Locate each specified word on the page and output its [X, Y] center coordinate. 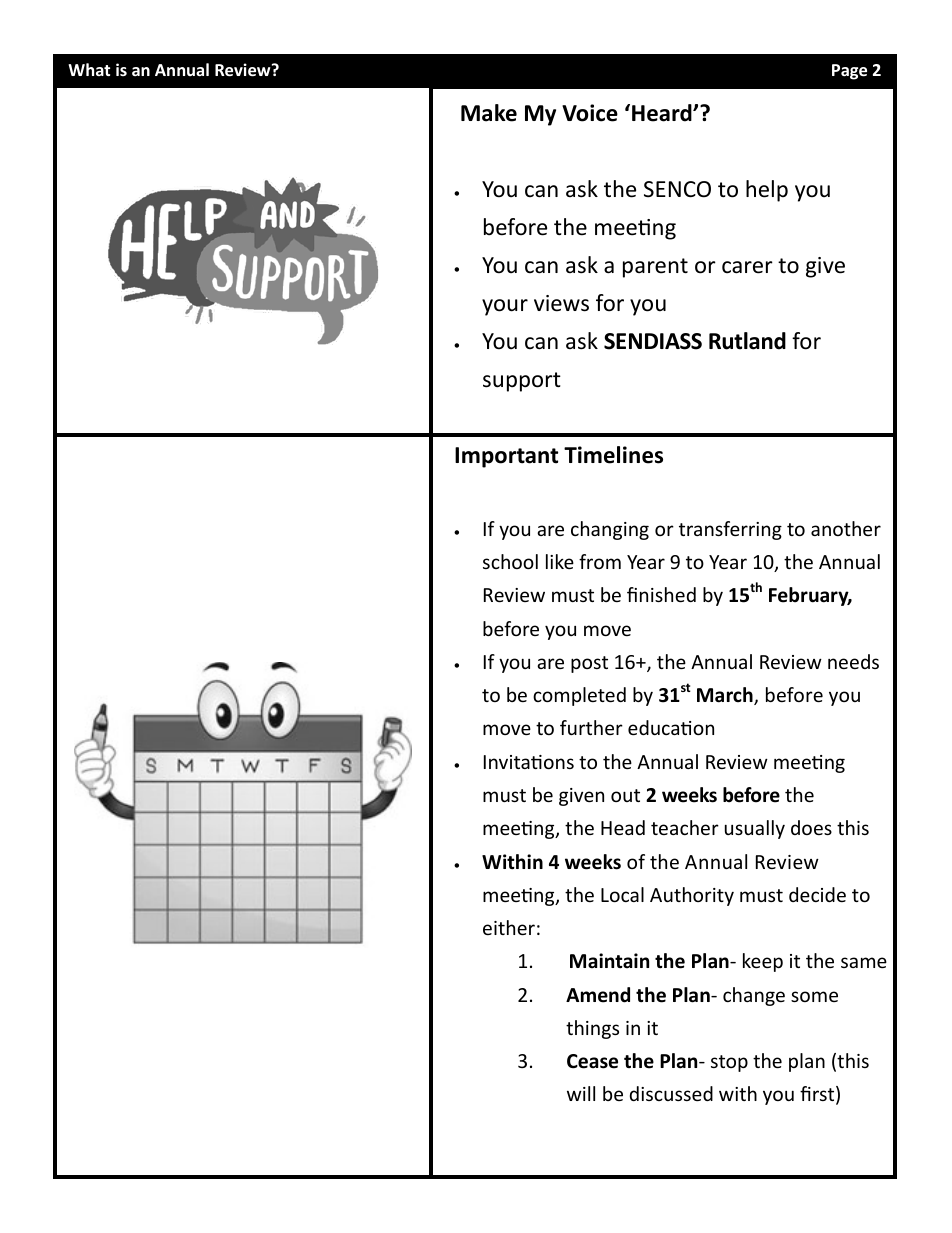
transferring [730, 530]
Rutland [747, 341]
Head [623, 827]
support [522, 382]
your [505, 307]
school [510, 561]
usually [755, 829]
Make [489, 113]
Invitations [529, 762]
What [89, 69]
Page [849, 72]
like [560, 561]
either [509, 927]
